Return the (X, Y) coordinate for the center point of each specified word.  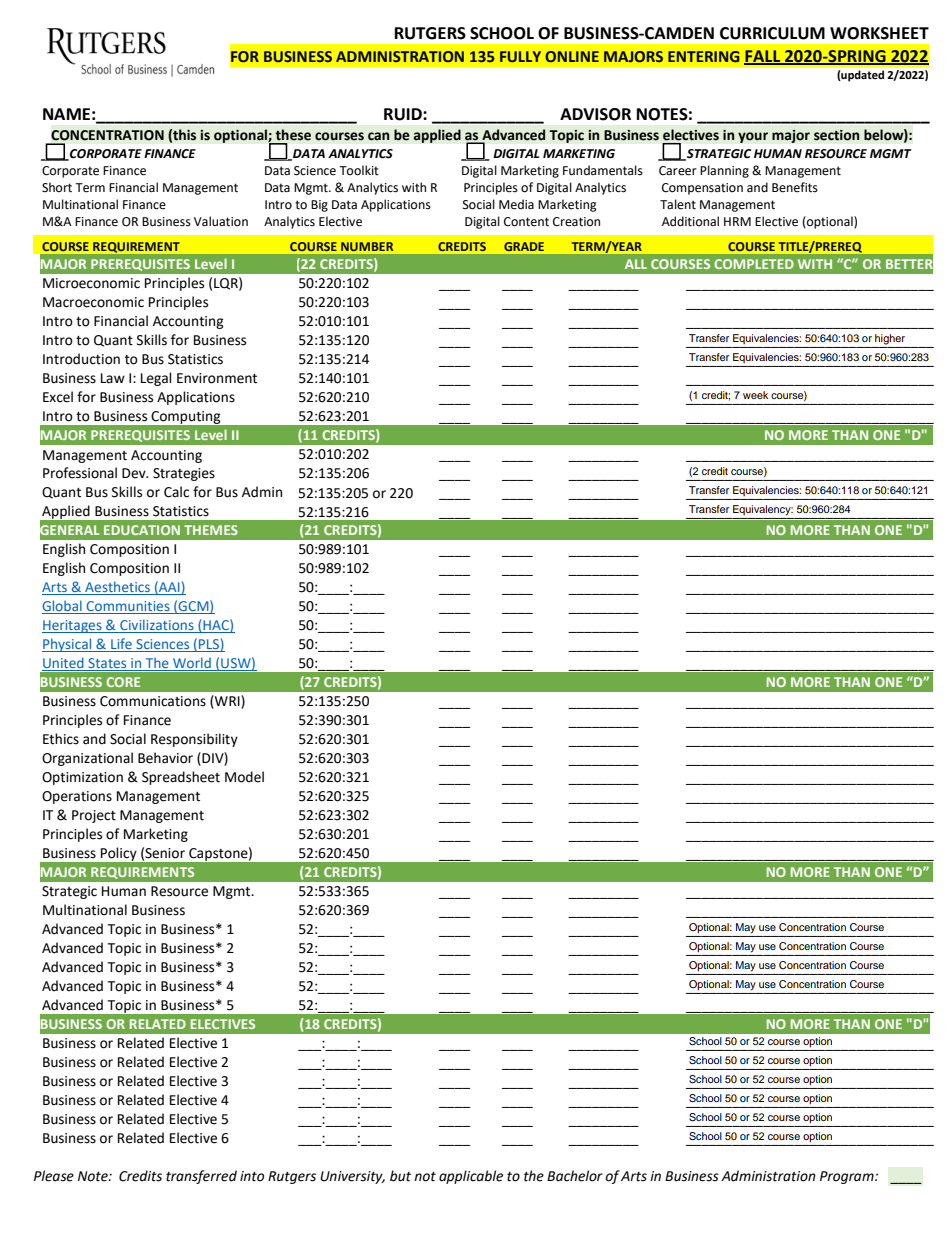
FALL (763, 57)
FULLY (520, 56)
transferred (201, 1177)
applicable (471, 1177)
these (293, 135)
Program (848, 1177)
